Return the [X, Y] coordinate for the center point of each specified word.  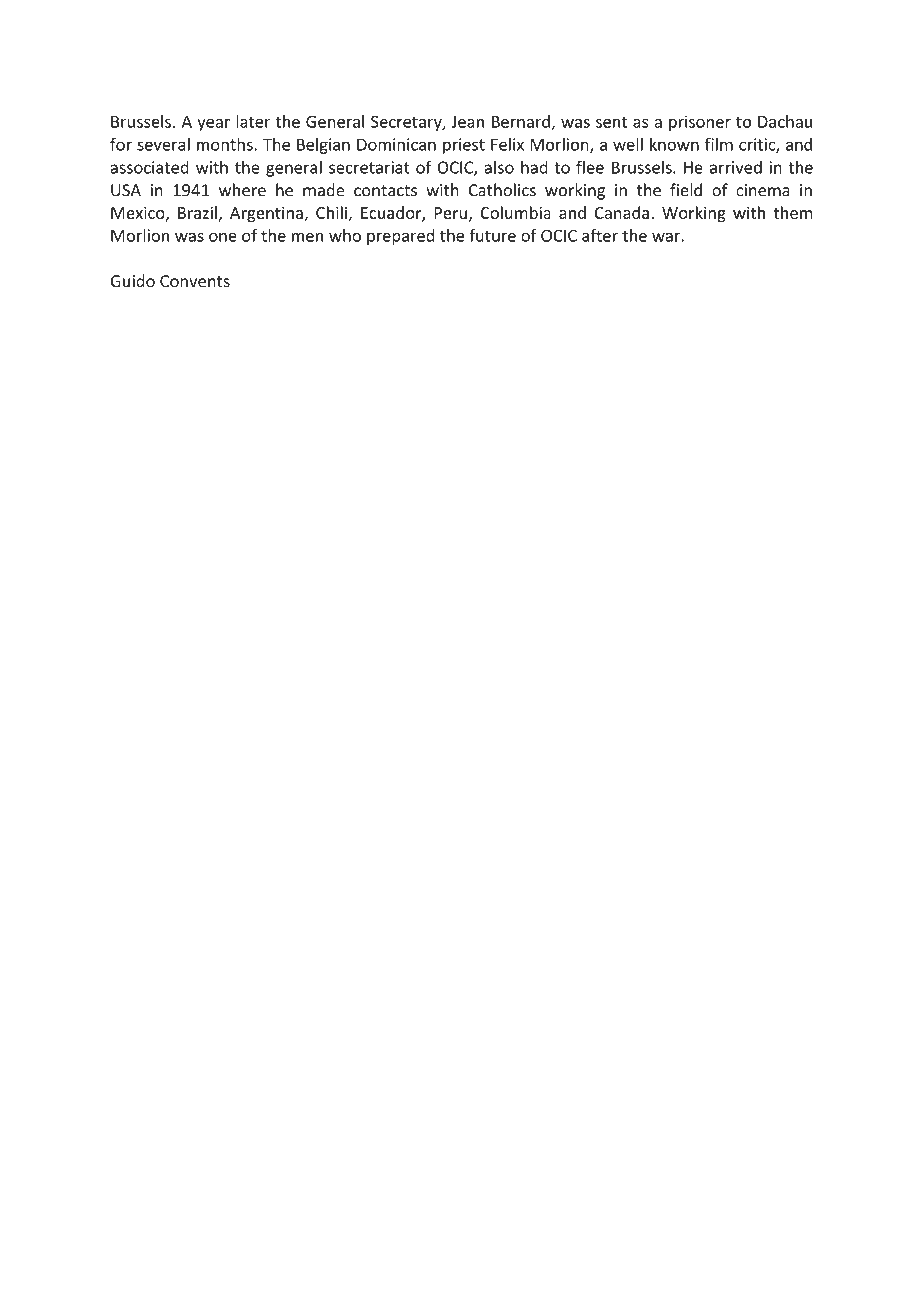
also [499, 167]
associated [149, 167]
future [492, 235]
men [307, 237]
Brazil [197, 212]
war [667, 237]
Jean [467, 121]
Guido [132, 281]
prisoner [700, 123]
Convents [195, 281]
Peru [450, 213]
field [686, 190]
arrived [736, 167]
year [213, 124]
